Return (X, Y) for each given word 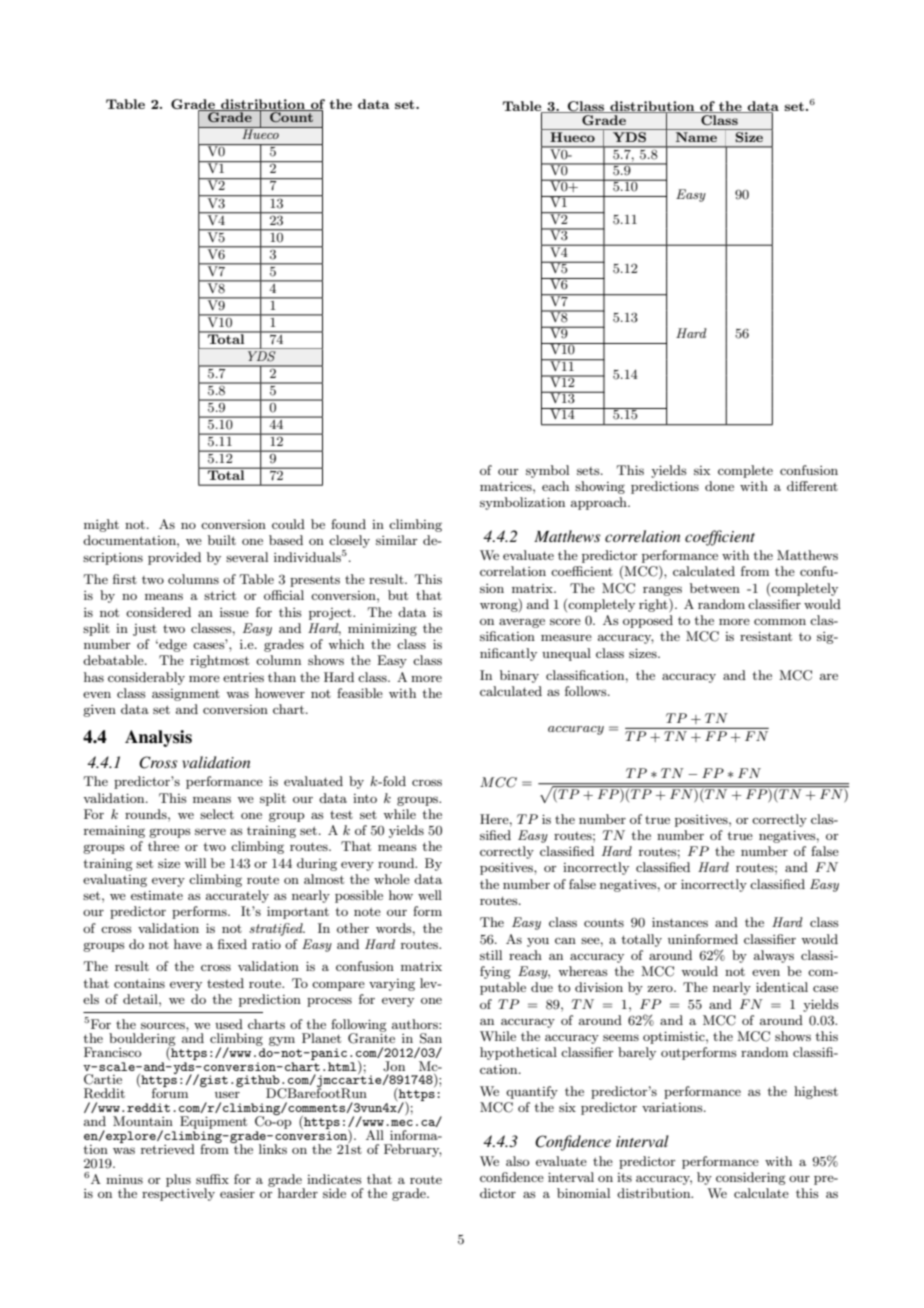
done (719, 486)
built (222, 540)
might (101, 525)
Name (696, 137)
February (413, 1150)
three (163, 846)
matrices (507, 486)
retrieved (168, 1149)
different (812, 486)
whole (392, 879)
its (624, 1177)
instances (680, 922)
